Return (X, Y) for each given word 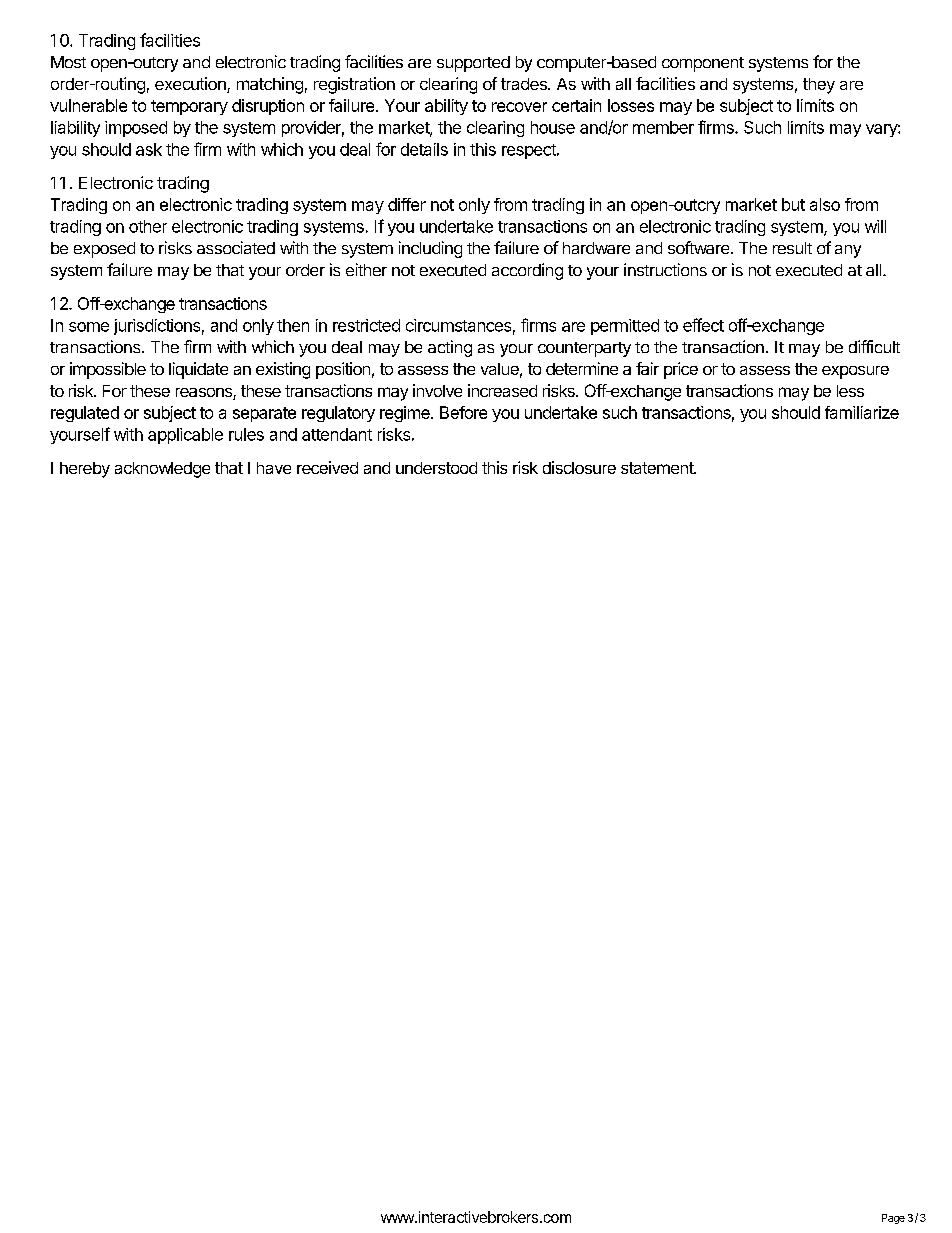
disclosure (579, 467)
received (327, 467)
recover (519, 107)
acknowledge (162, 470)
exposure (855, 372)
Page (893, 1219)
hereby (85, 470)
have (274, 468)
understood (436, 468)
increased (502, 390)
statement (658, 468)
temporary (189, 107)
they (819, 86)
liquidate (198, 370)
